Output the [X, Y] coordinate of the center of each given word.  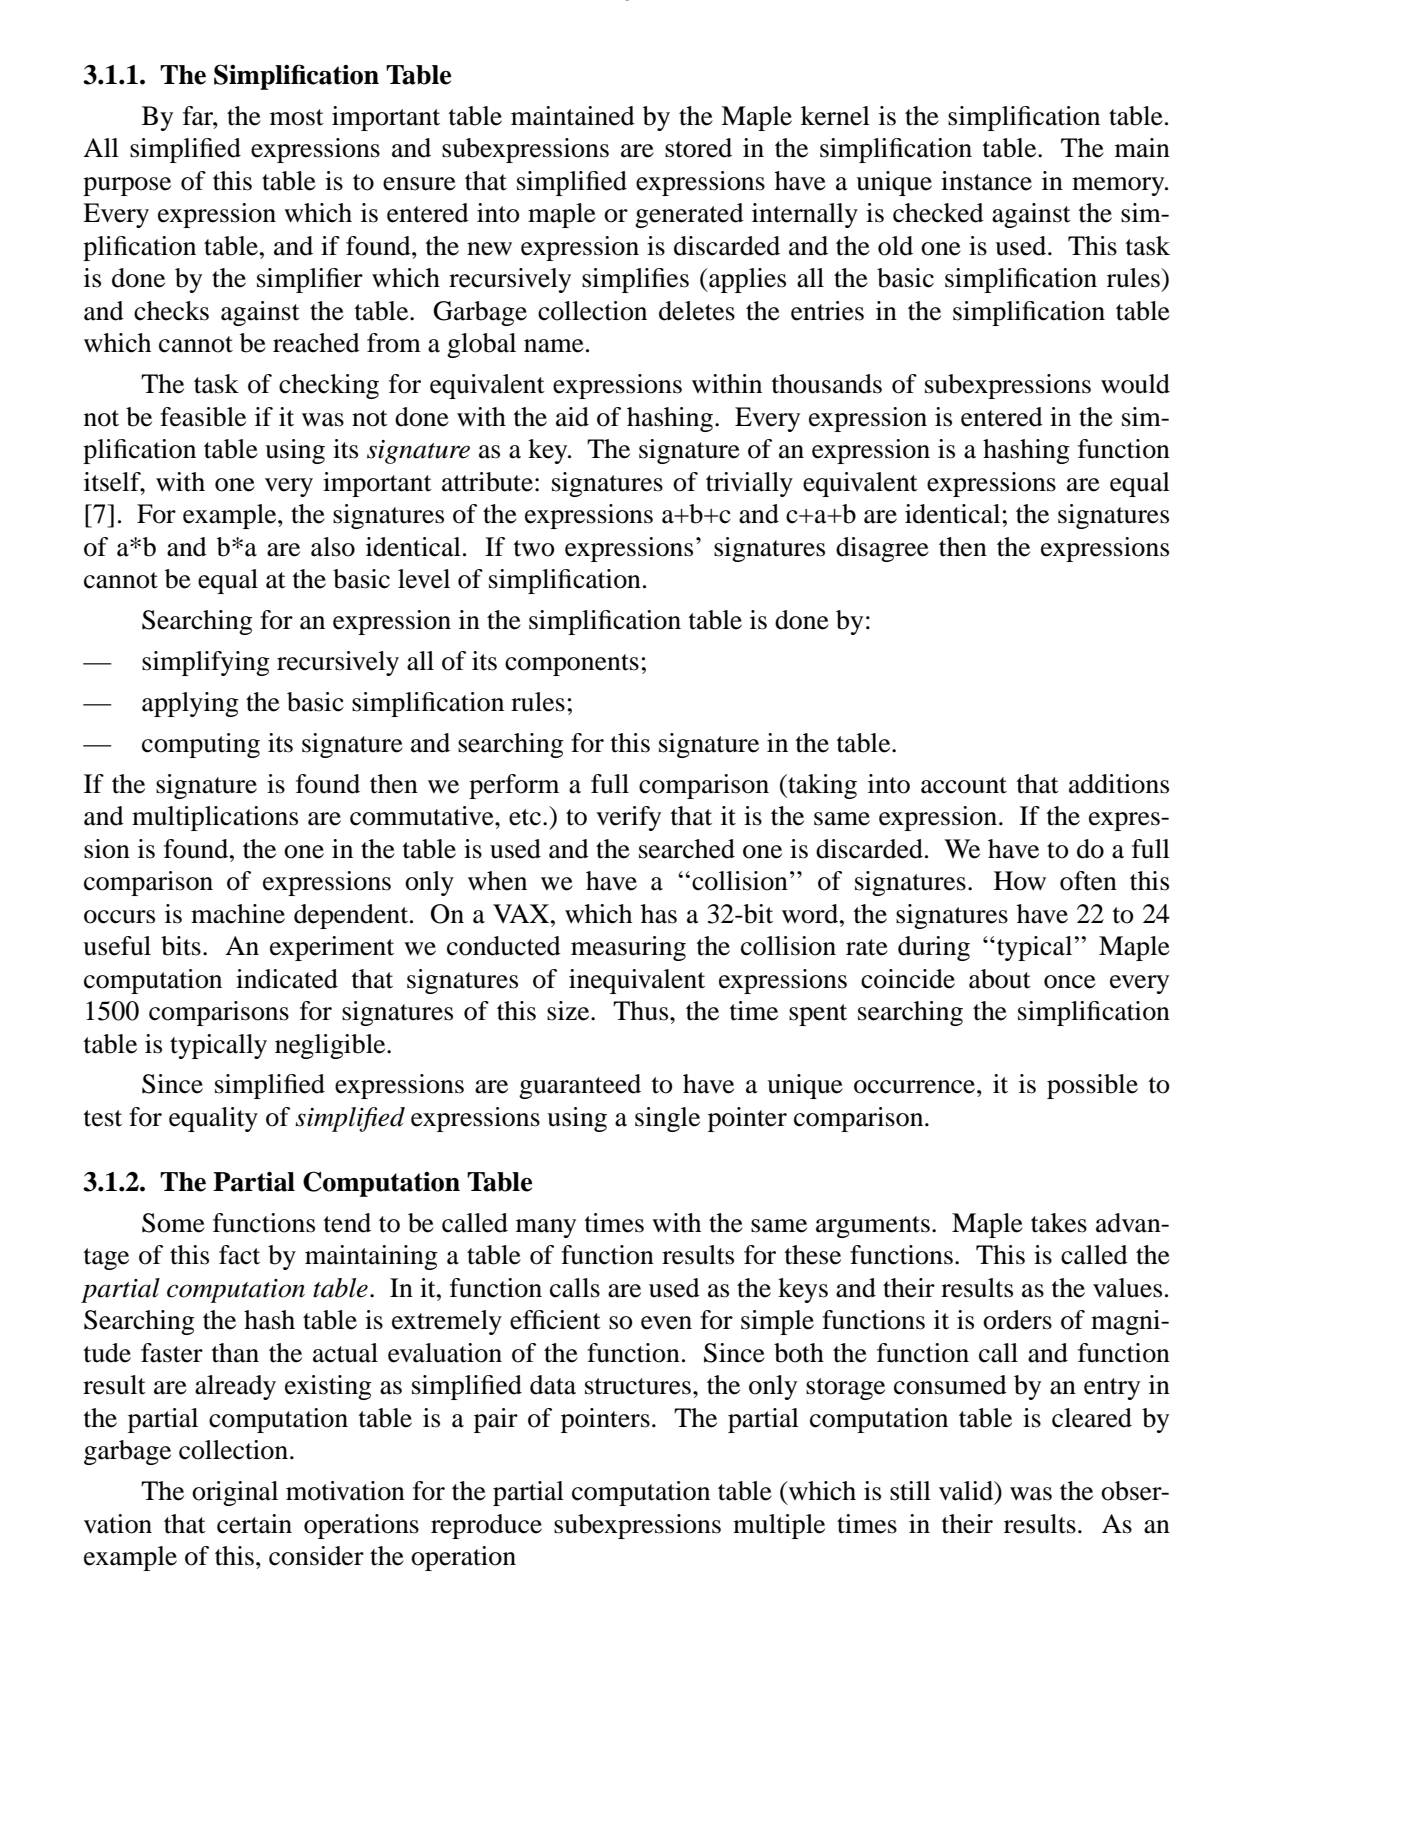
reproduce [486, 1526]
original [235, 1493]
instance [986, 181]
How [1020, 881]
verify [628, 818]
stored [698, 148]
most [297, 117]
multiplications [215, 818]
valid [967, 1492]
